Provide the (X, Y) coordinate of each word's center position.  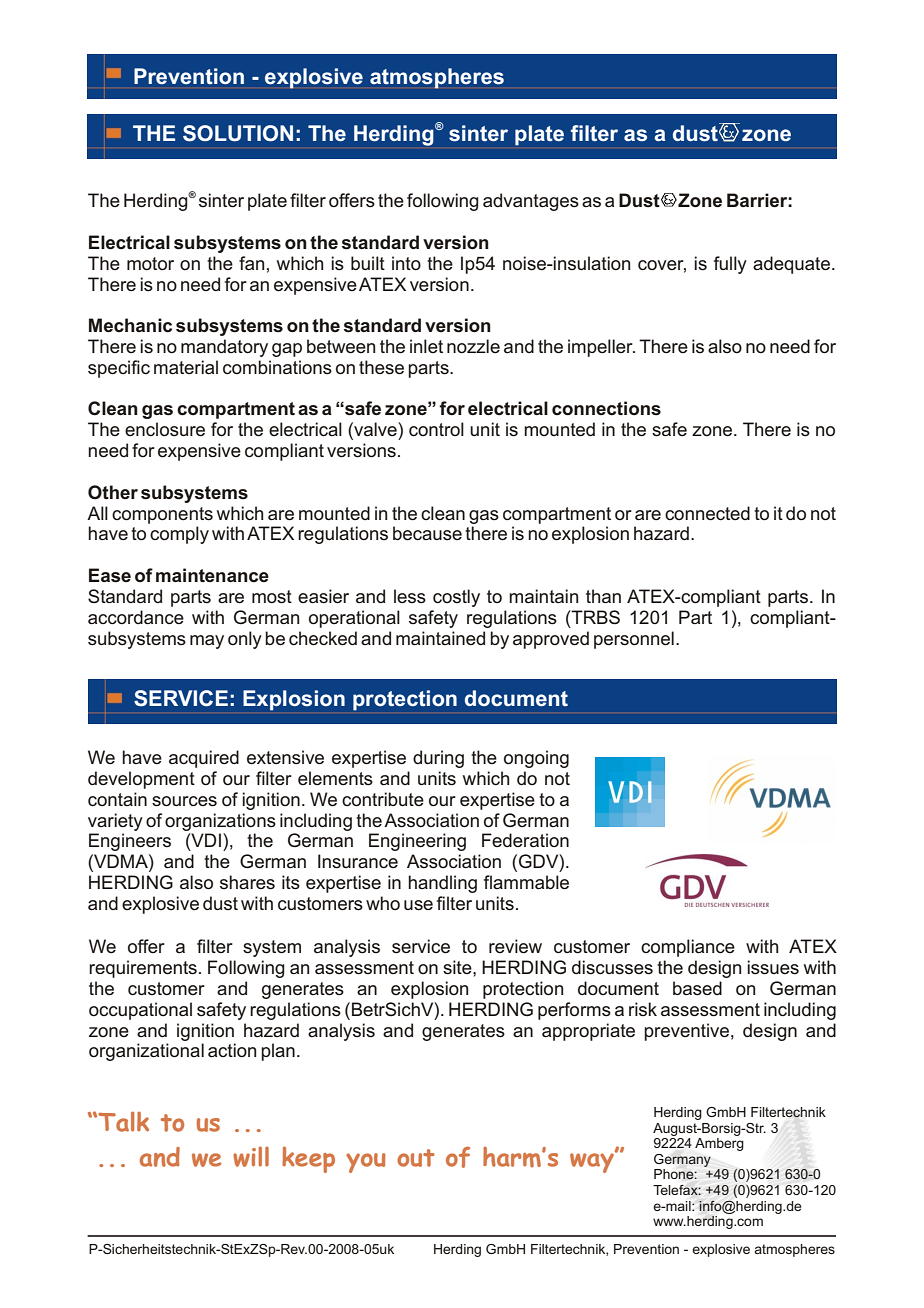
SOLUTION (238, 133)
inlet (426, 346)
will (251, 1156)
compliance (688, 948)
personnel (634, 640)
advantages (531, 202)
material (186, 367)
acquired (204, 759)
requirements (143, 969)
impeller (601, 348)
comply (179, 535)
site (458, 967)
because (427, 533)
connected (707, 513)
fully (730, 265)
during (438, 759)
